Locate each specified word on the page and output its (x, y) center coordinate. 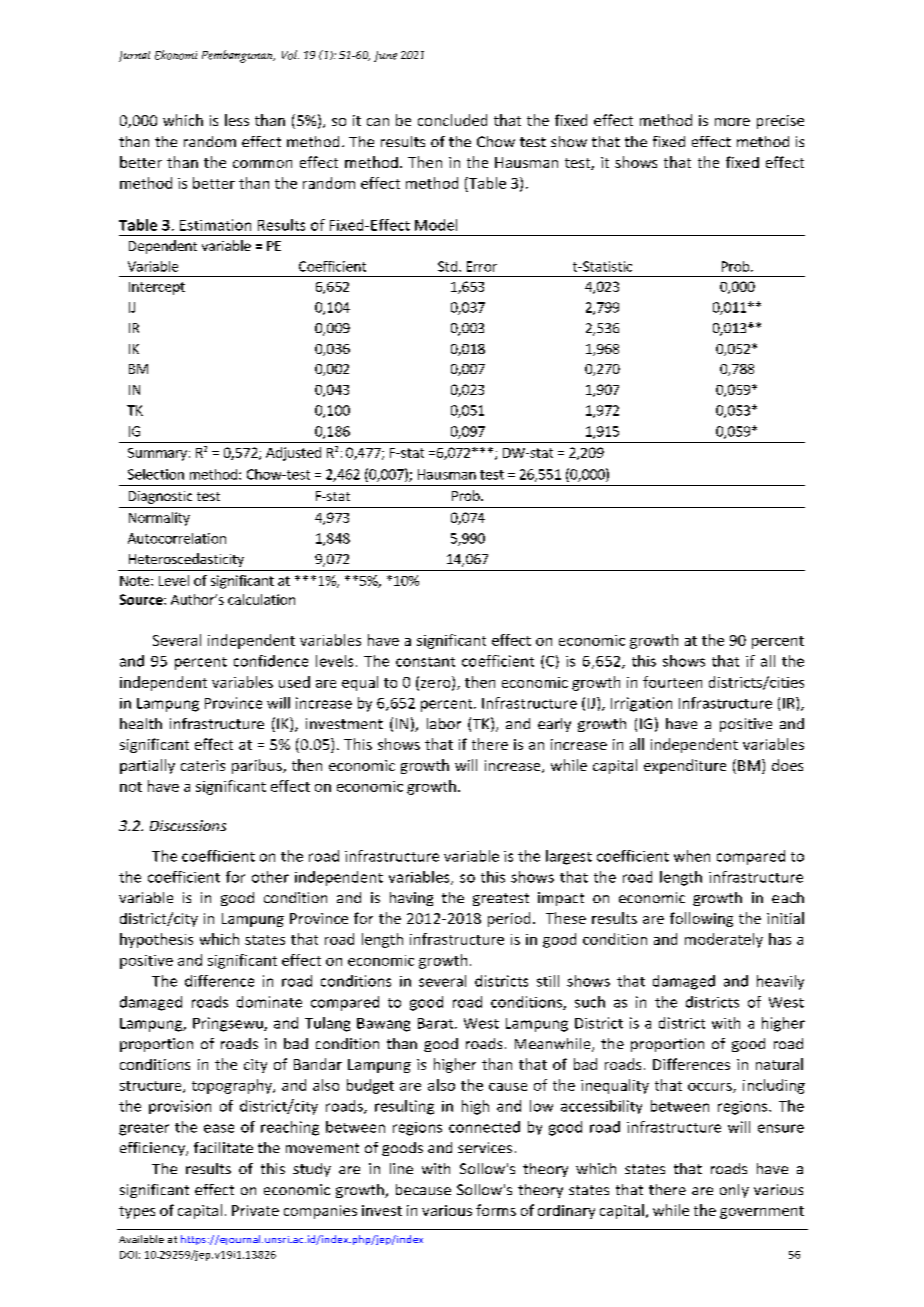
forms (496, 1210)
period (509, 919)
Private (255, 1210)
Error (482, 266)
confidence (271, 661)
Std (447, 266)
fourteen (672, 682)
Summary (157, 454)
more (732, 122)
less (237, 120)
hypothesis (156, 940)
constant (425, 662)
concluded (452, 120)
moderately (724, 940)
